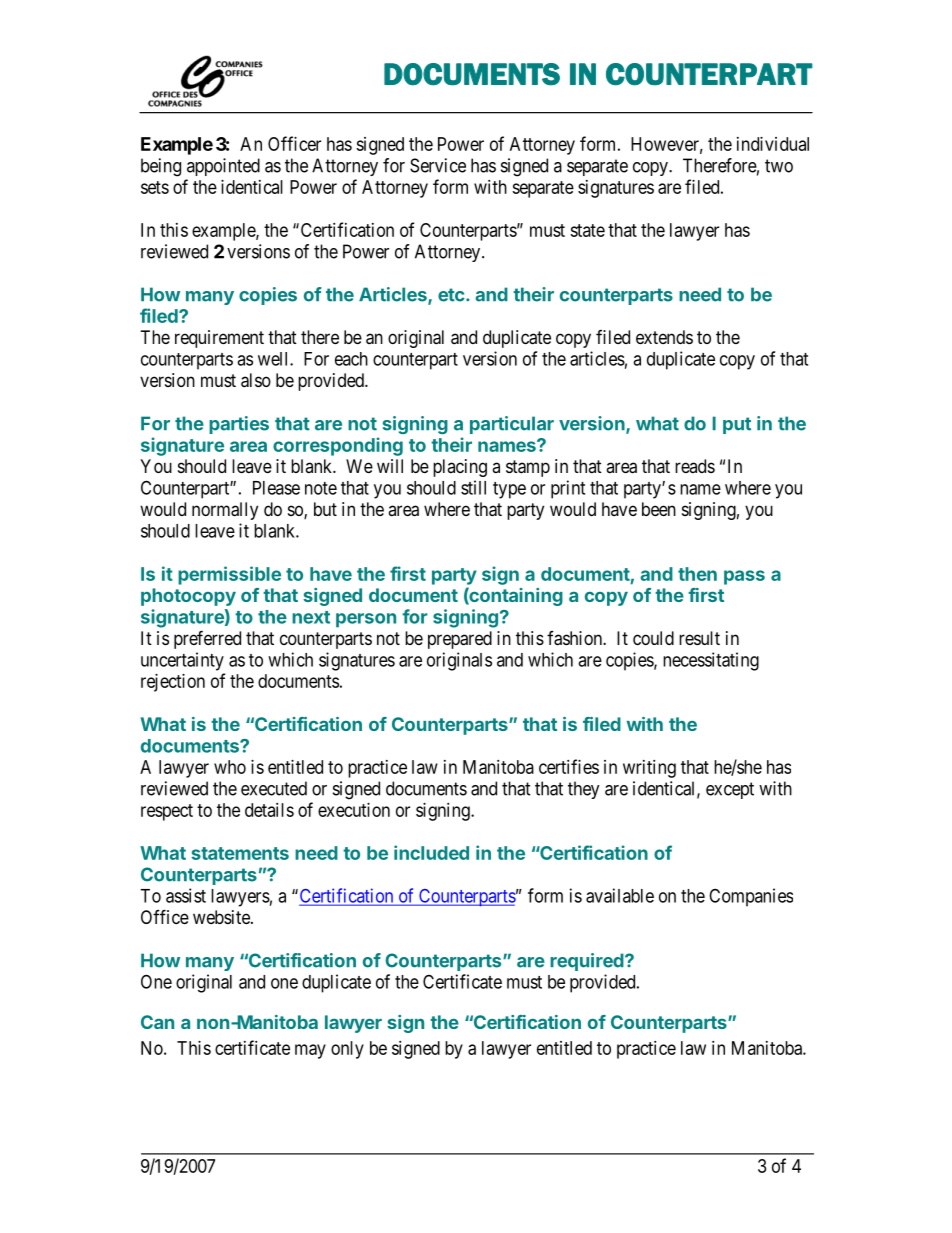 This screenshot has height=1233, width=952. Describe the element at coordinates (737, 425) in the screenshot. I see `put` at that location.
